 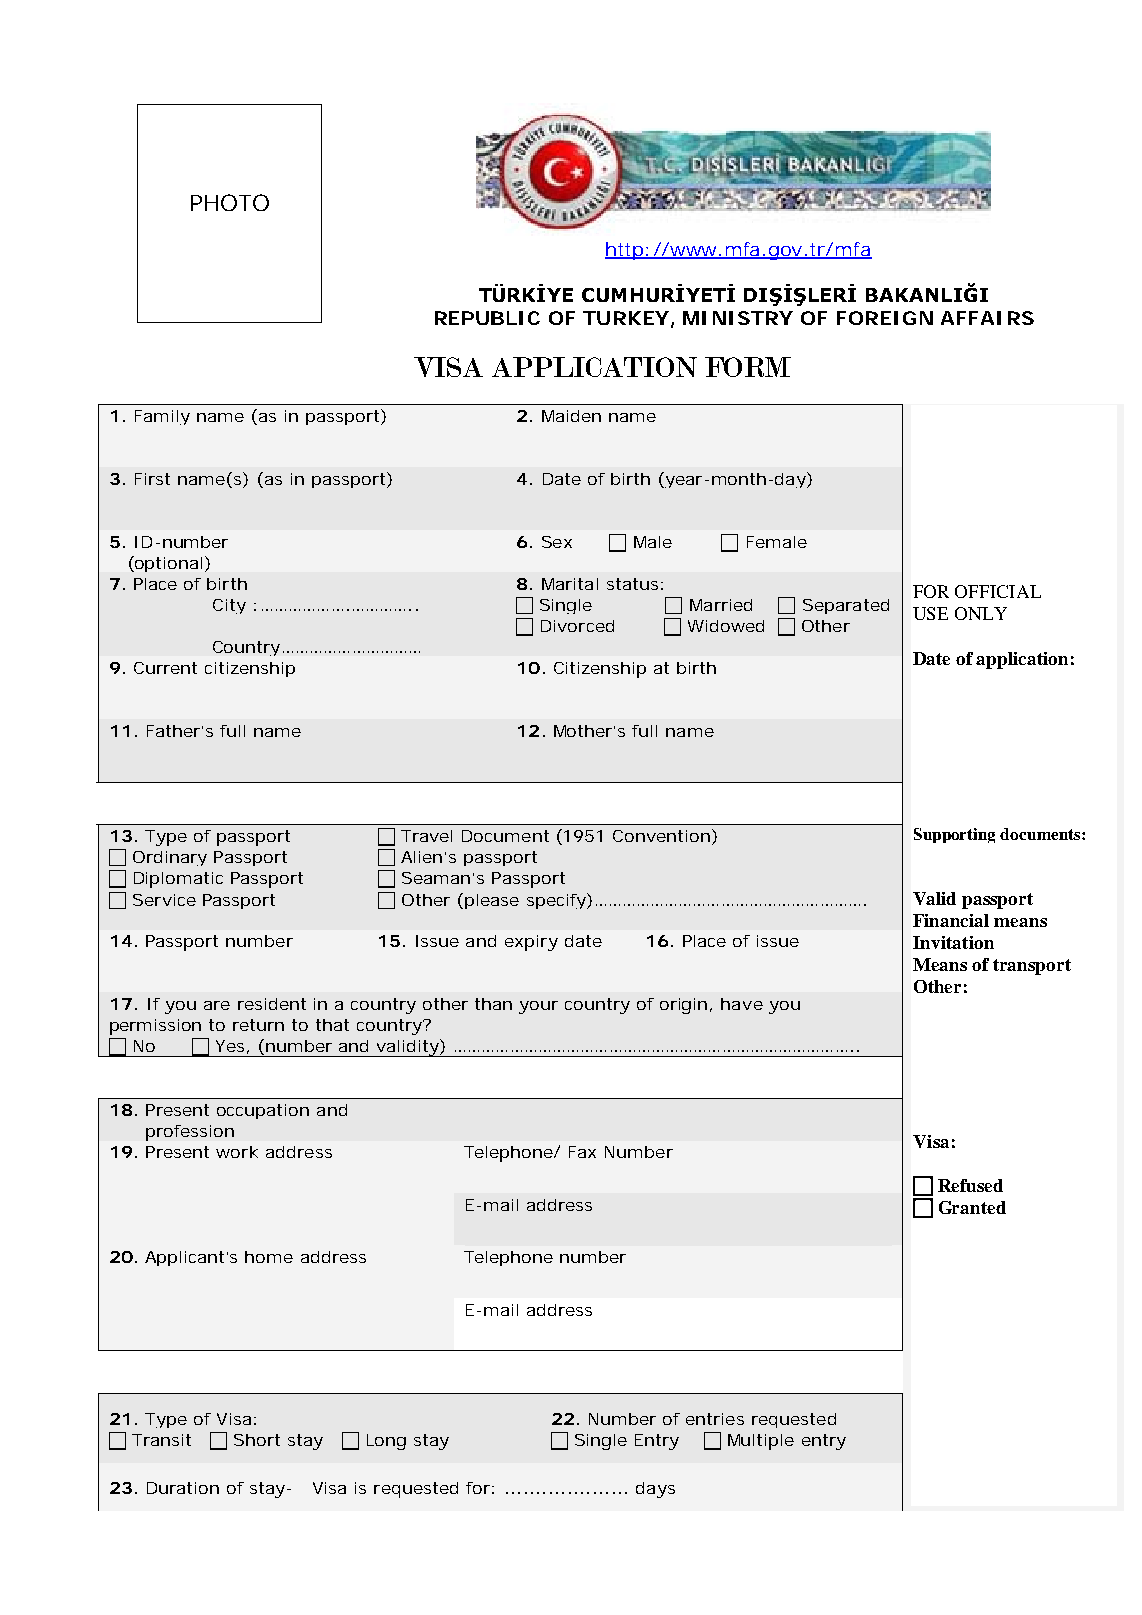 What do you see at coordinates (761, 1442) in the image?
I see `Multiple` at bounding box center [761, 1442].
